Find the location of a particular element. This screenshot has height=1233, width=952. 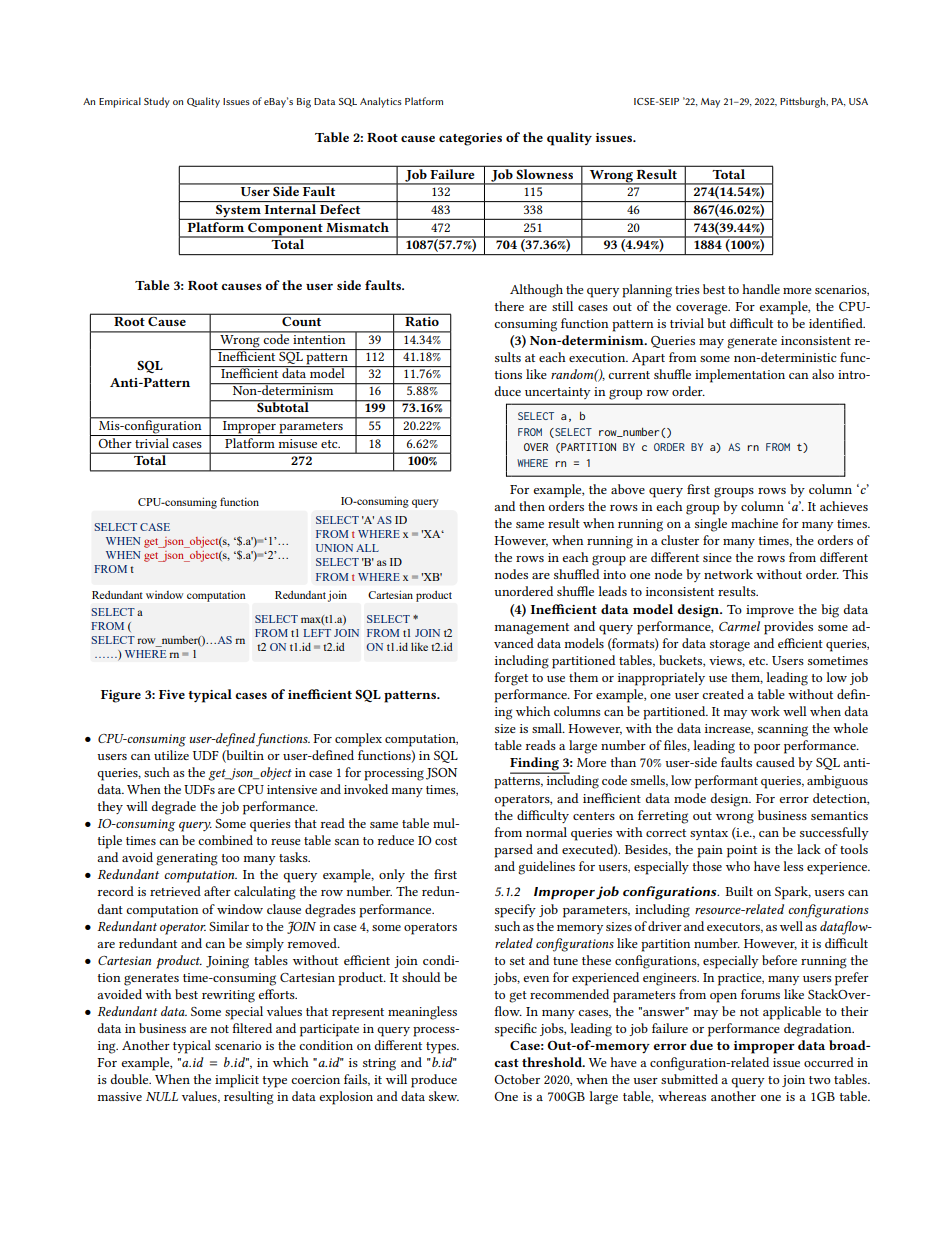

LEFT is located at coordinates (317, 633).
